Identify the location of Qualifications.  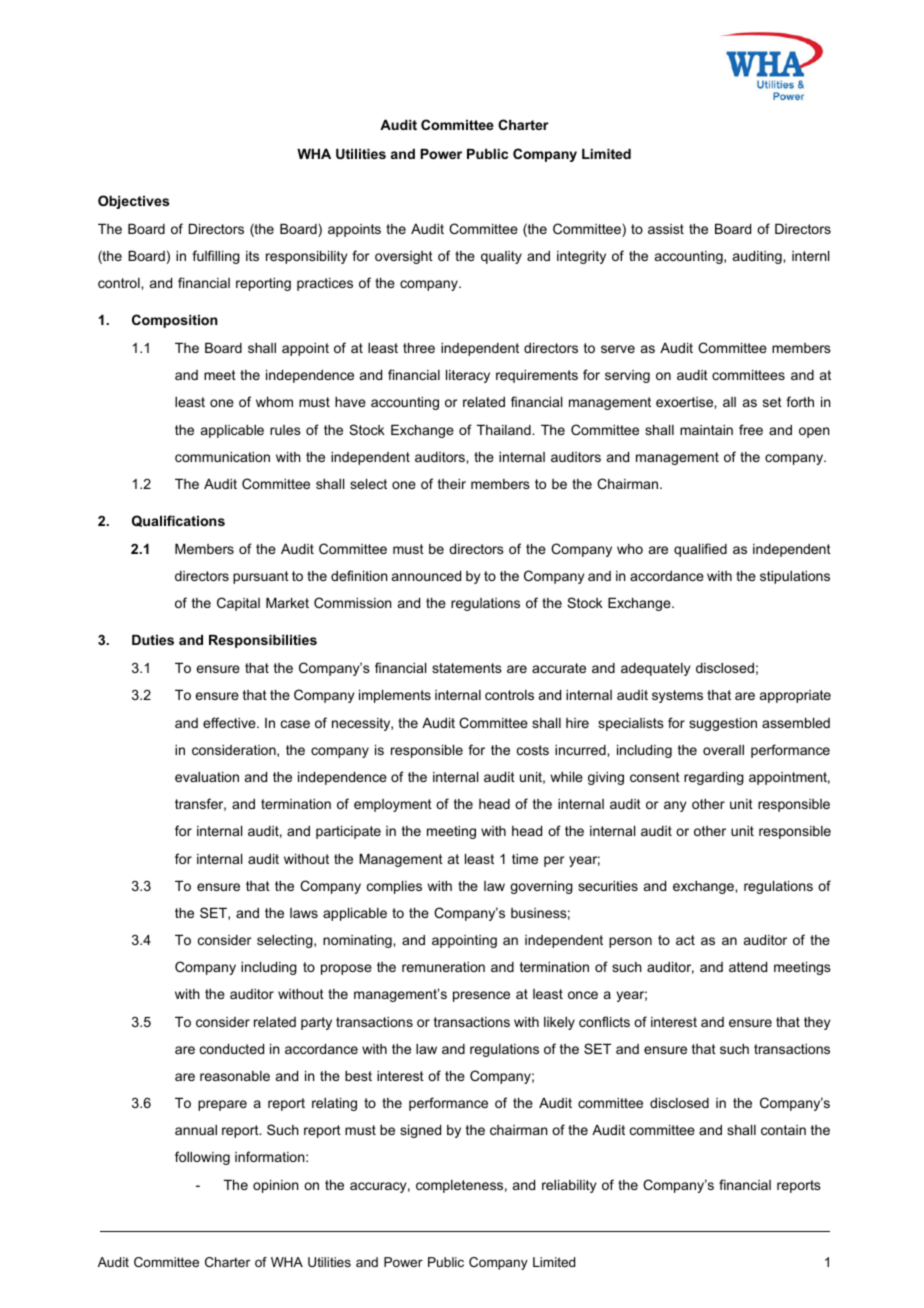
(178, 521).
